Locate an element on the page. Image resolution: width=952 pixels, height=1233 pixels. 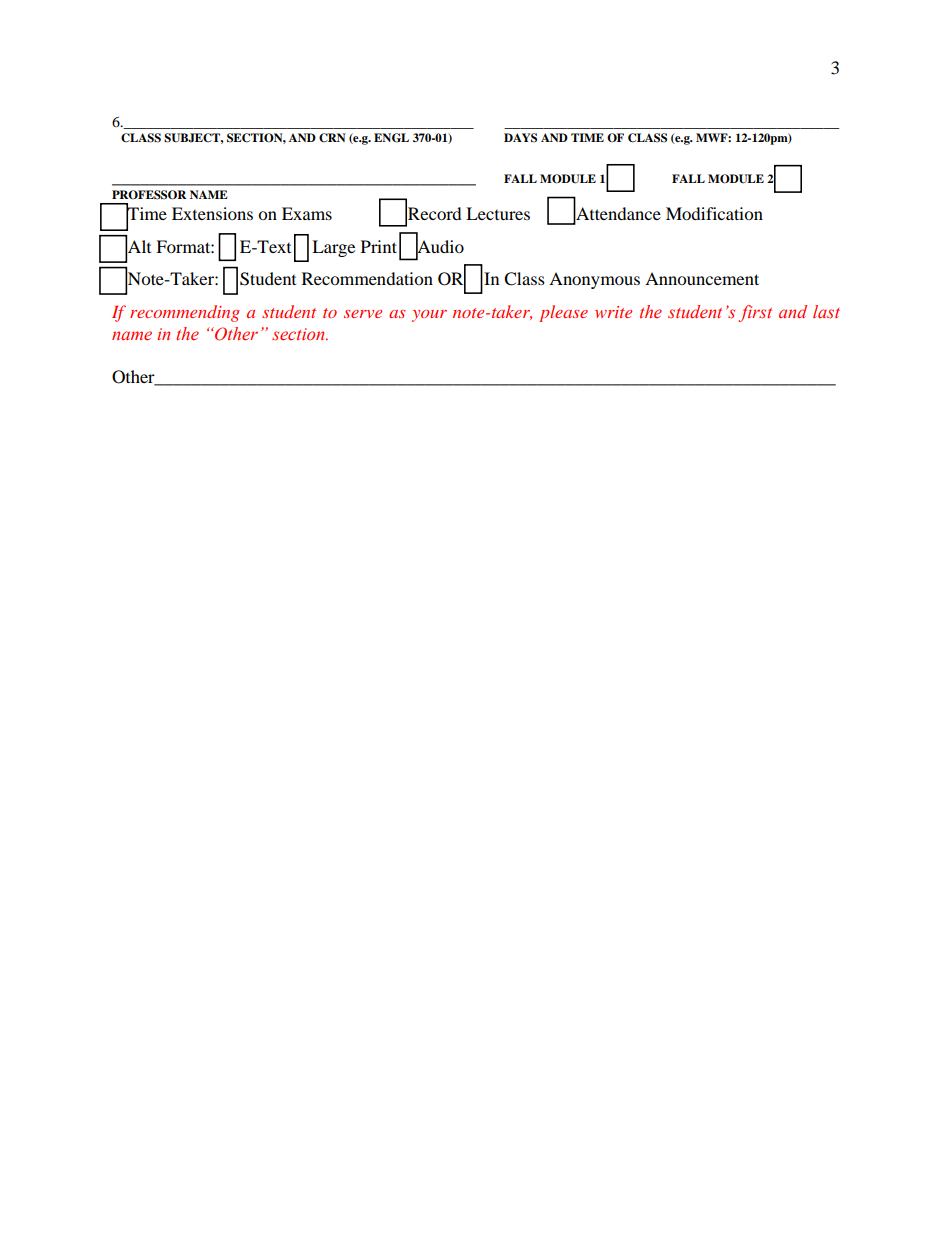
ENGL is located at coordinates (391, 138).
